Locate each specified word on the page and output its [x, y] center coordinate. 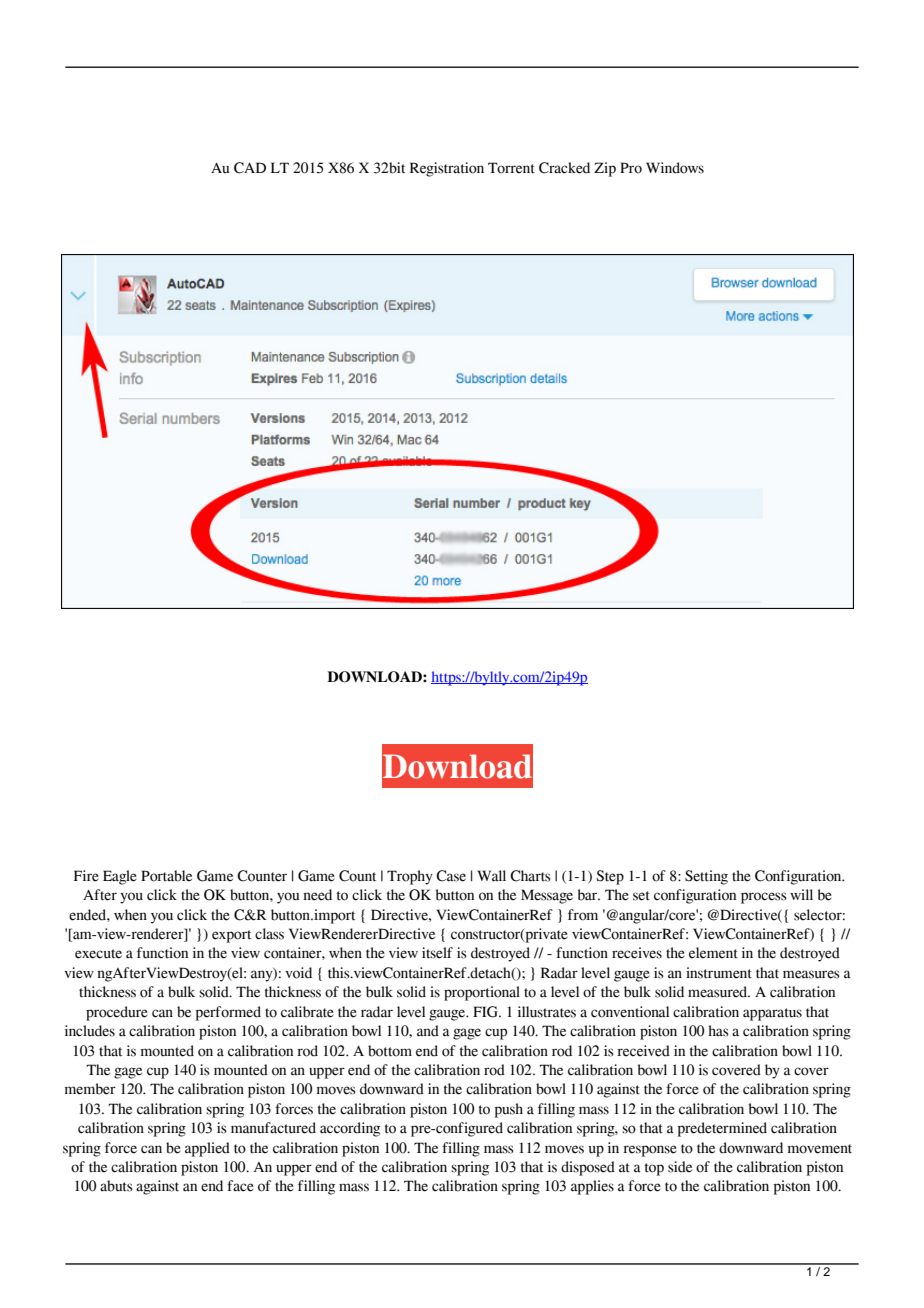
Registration [447, 169]
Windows [675, 168]
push [509, 1110]
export [231, 936]
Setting [706, 877]
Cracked [564, 168]
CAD [250, 168]
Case [451, 876]
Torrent [511, 168]
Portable [166, 876]
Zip [605, 169]
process [764, 898]
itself [437, 953]
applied [207, 1149]
